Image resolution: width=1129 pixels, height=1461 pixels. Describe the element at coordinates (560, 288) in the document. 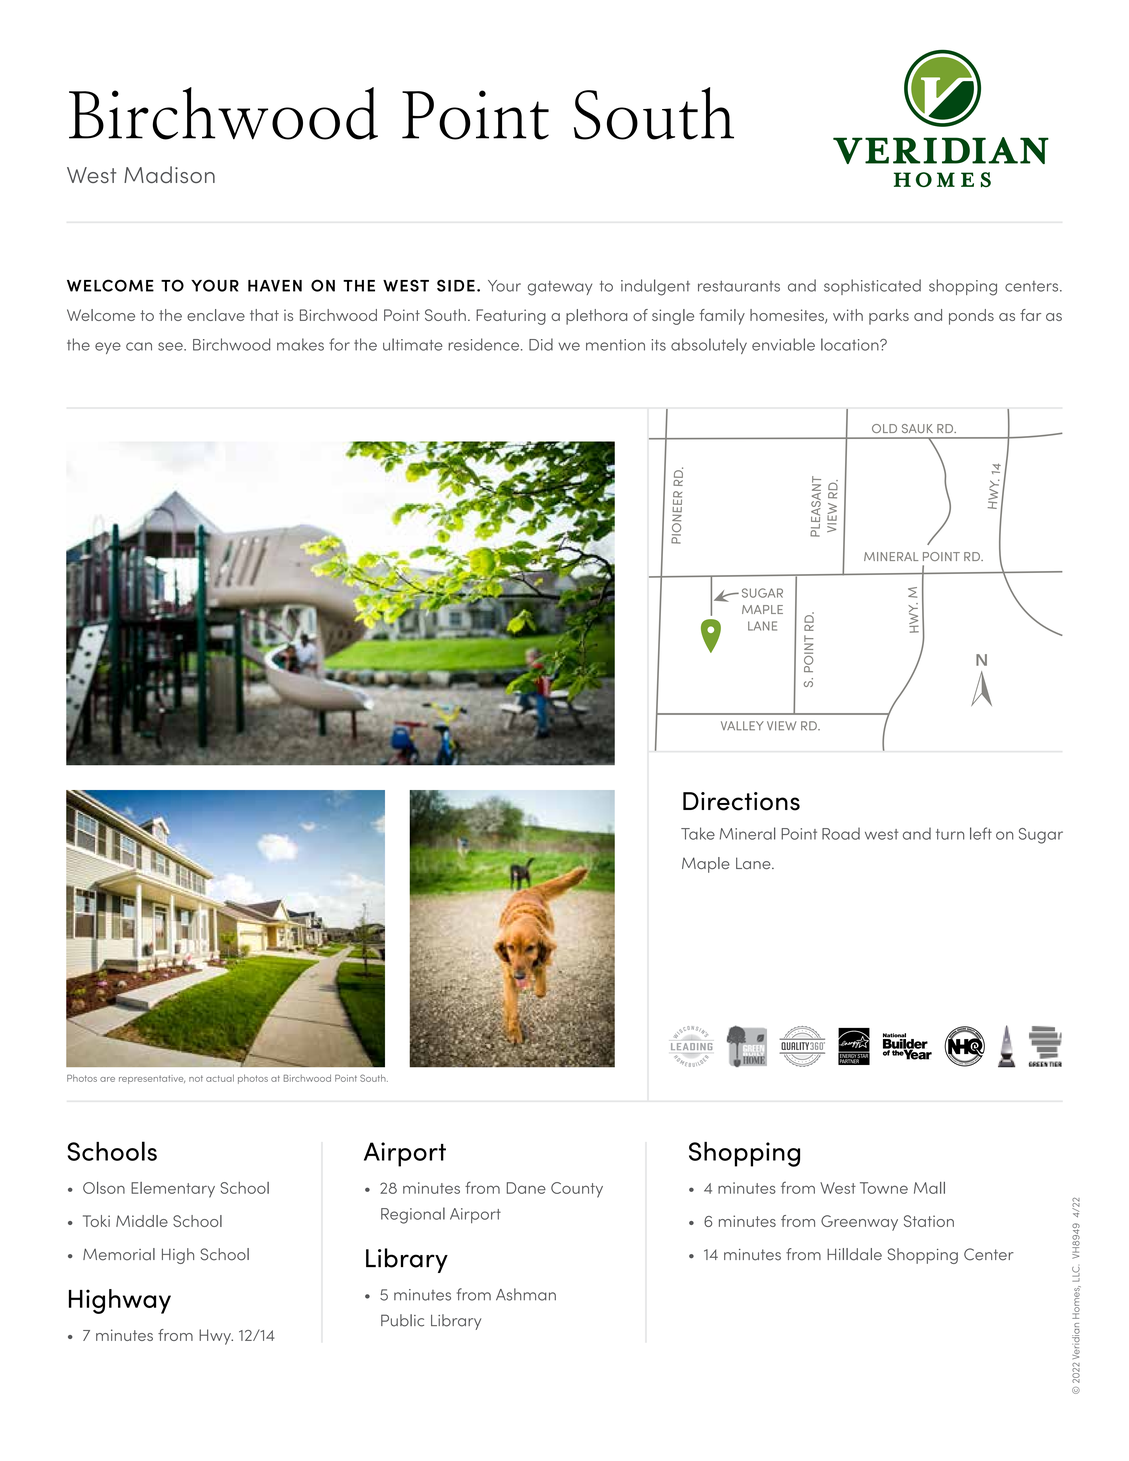

I see `gateway` at that location.
